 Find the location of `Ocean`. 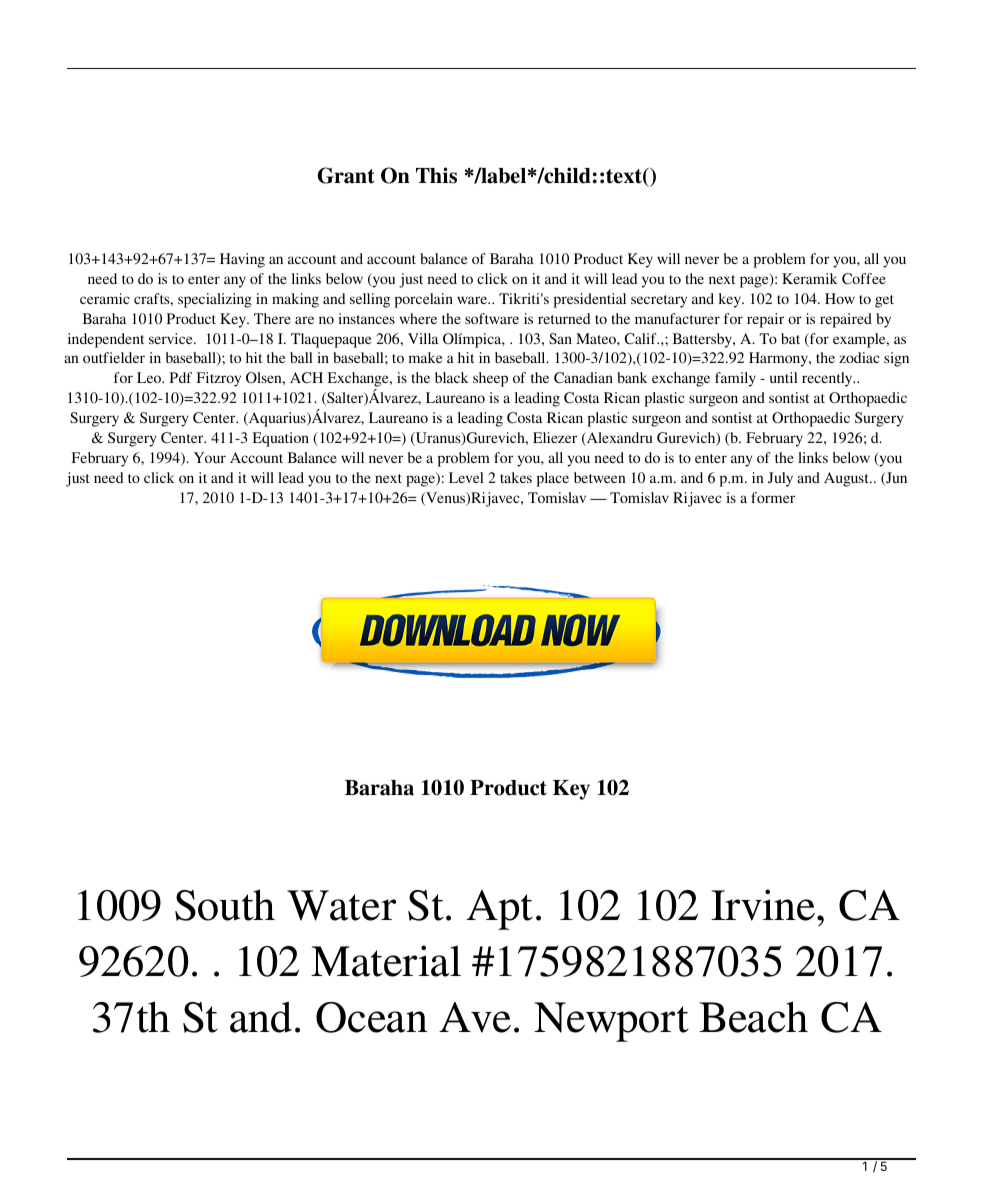

Ocean is located at coordinates (372, 1017).
